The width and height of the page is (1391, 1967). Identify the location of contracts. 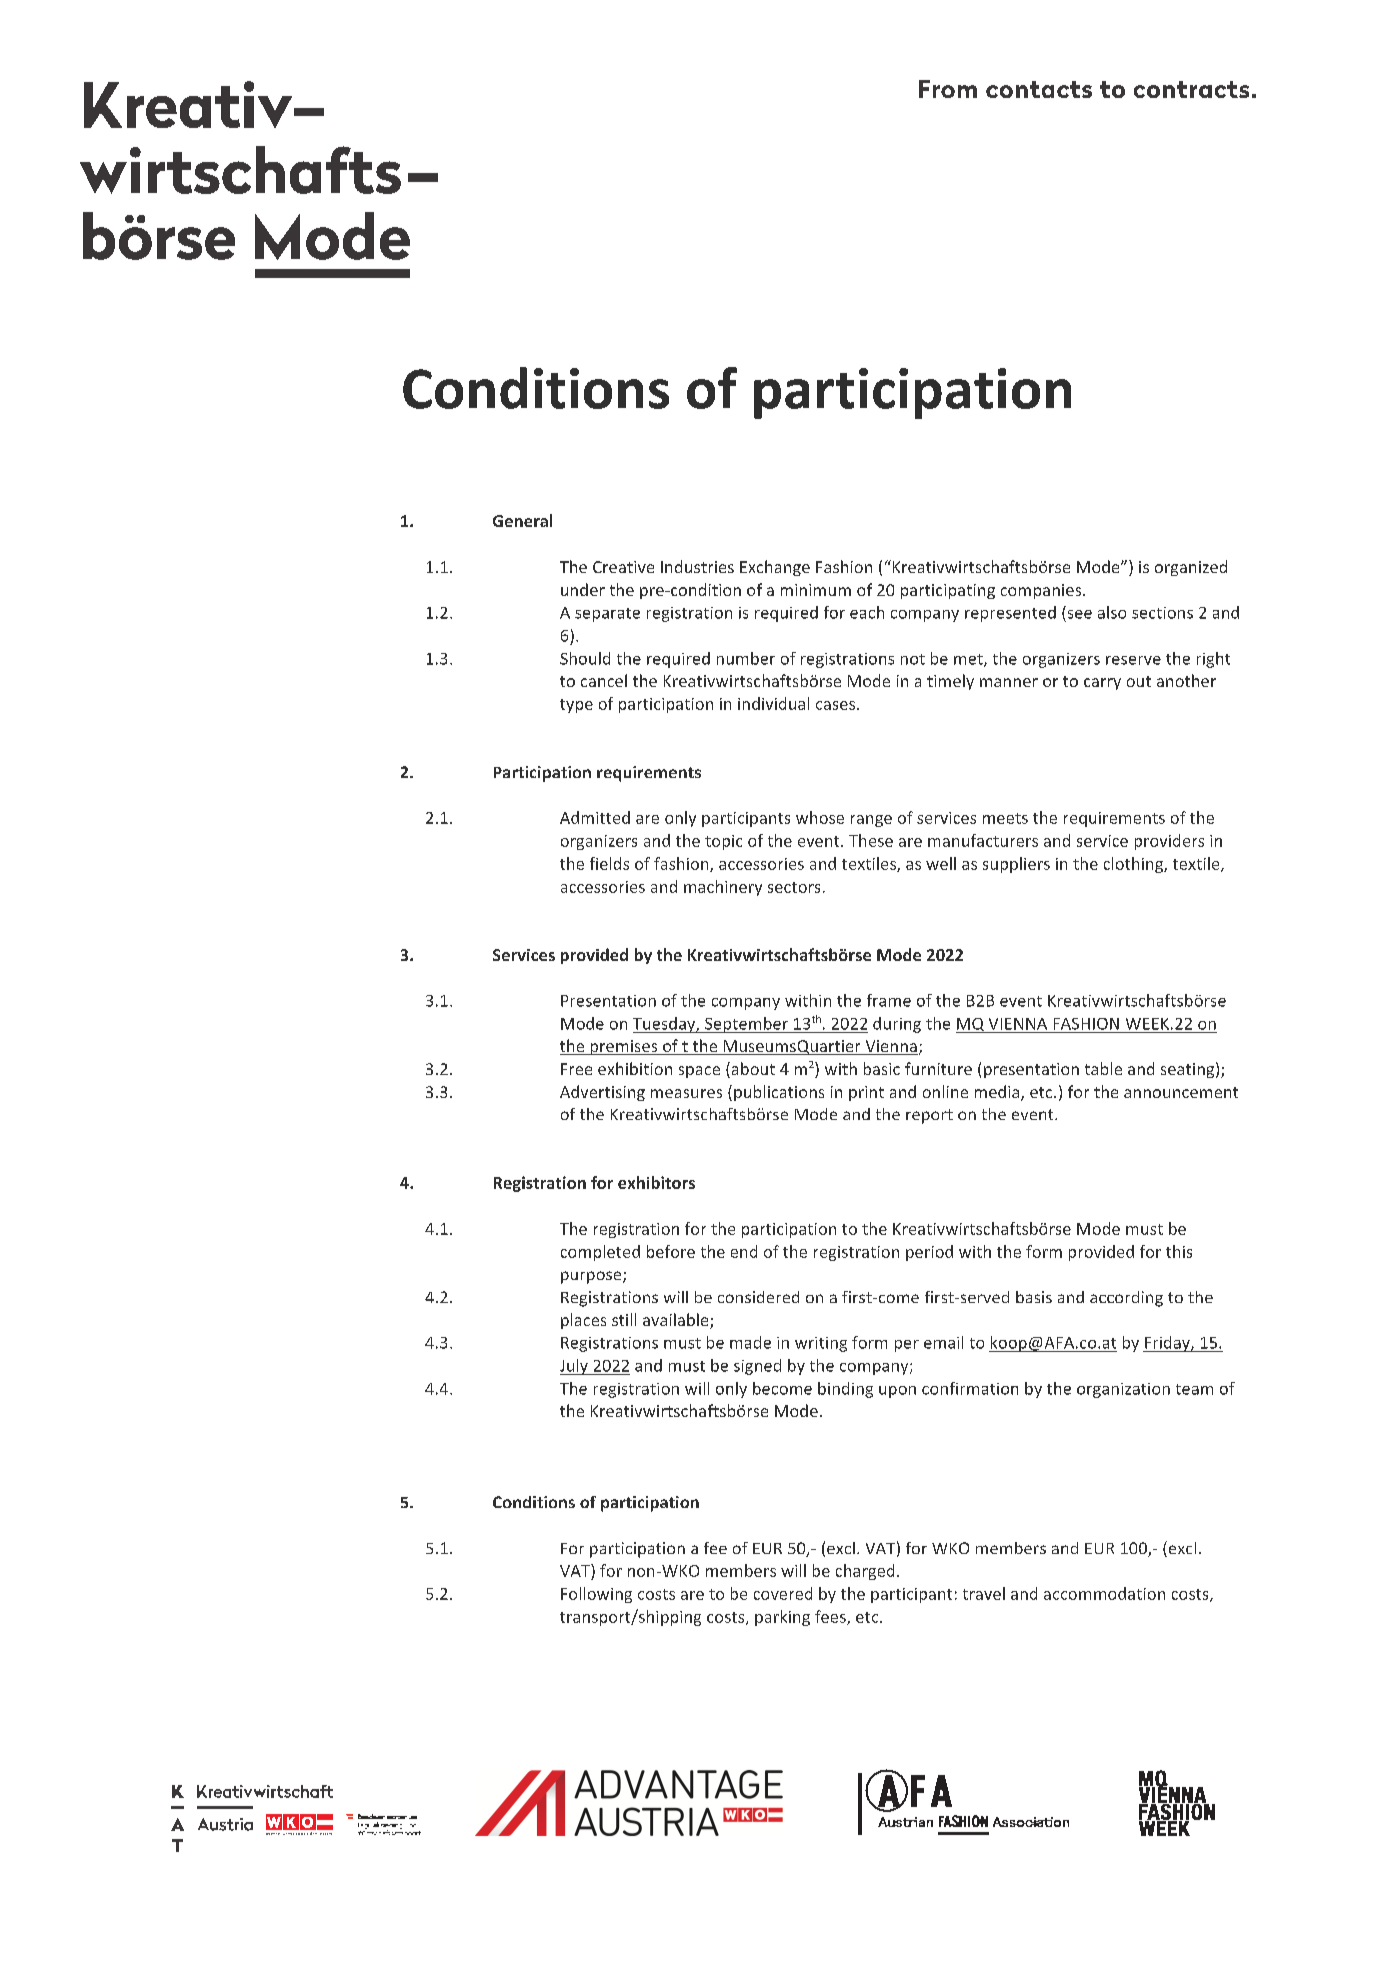
(1191, 89).
